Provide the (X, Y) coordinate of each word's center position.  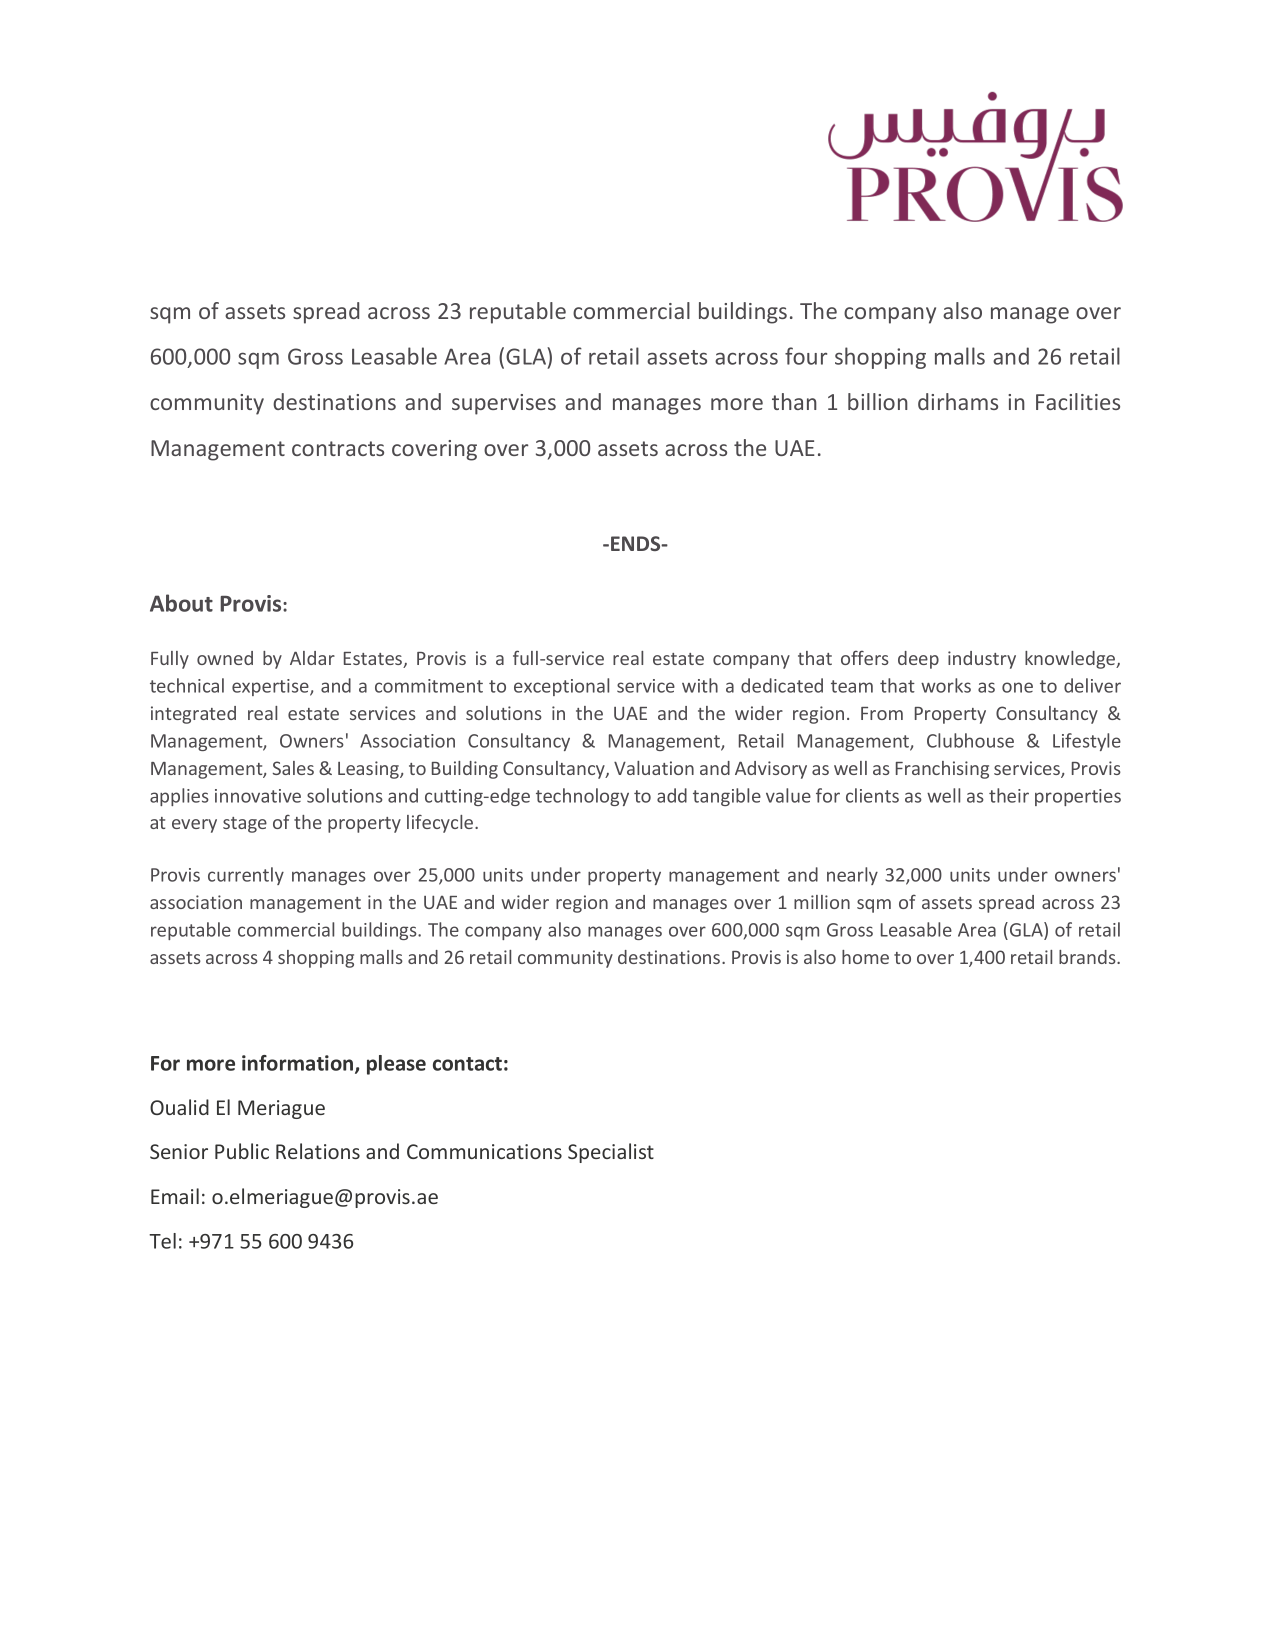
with (700, 685)
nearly (852, 876)
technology (582, 797)
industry (982, 660)
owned (225, 658)
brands (1088, 957)
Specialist (611, 1153)
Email (175, 1196)
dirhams (958, 401)
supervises (504, 404)
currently (246, 876)
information (299, 1064)
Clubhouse (970, 740)
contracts (338, 448)
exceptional (561, 687)
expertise (271, 687)
